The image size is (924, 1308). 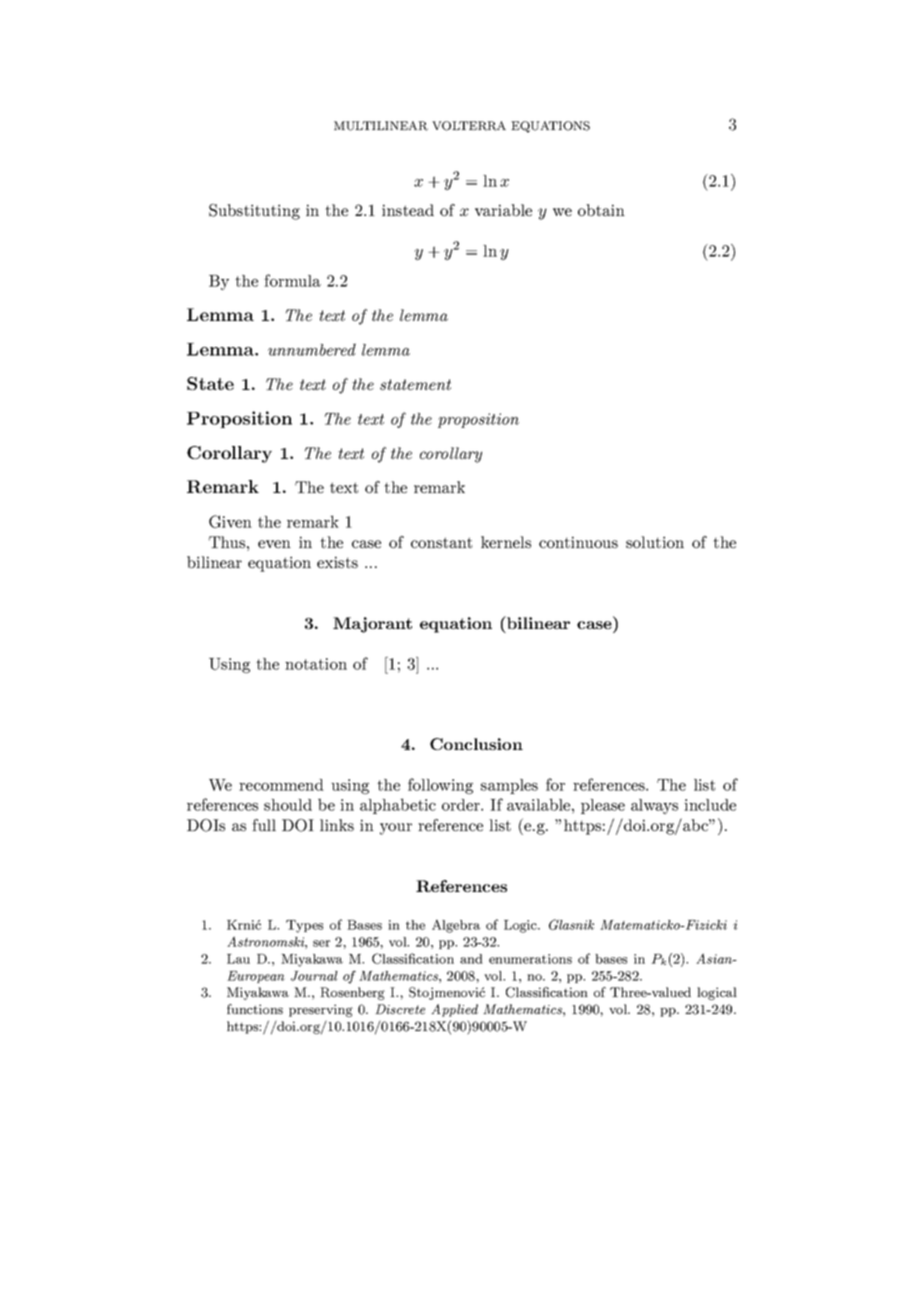 What do you see at coordinates (254, 212) in the image?
I see `Substituting` at bounding box center [254, 212].
